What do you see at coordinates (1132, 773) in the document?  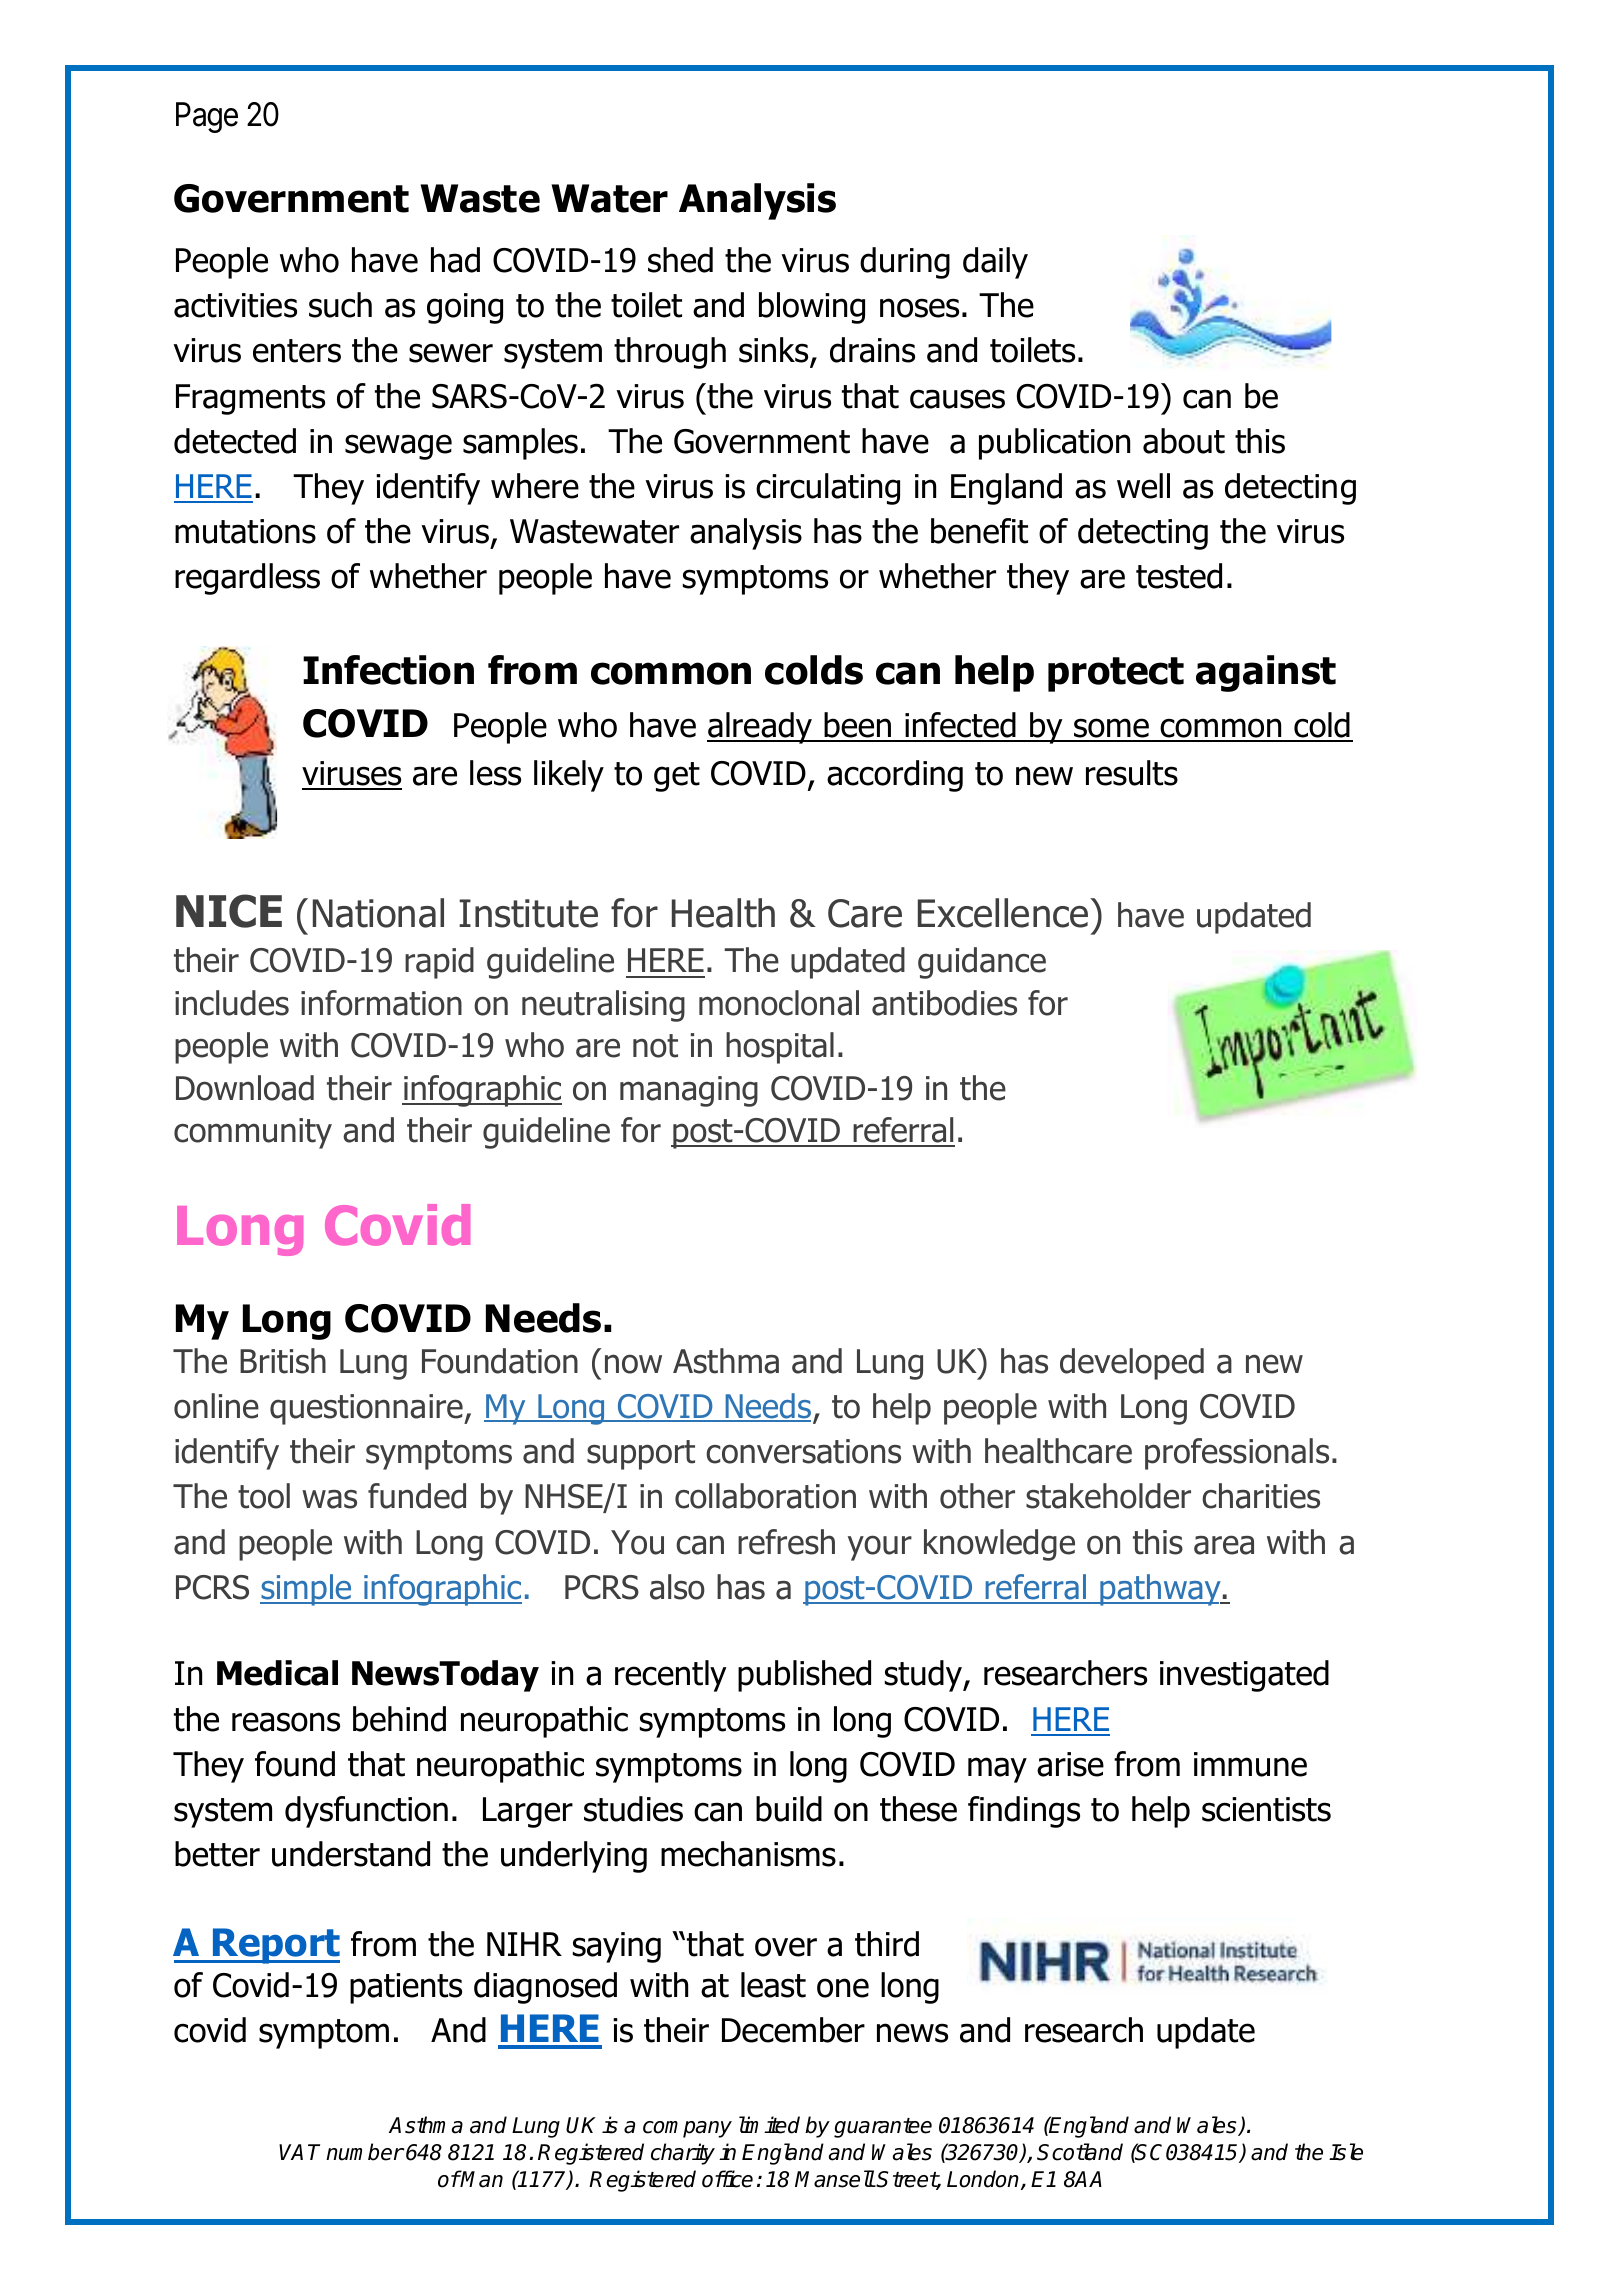 I see `results` at bounding box center [1132, 773].
